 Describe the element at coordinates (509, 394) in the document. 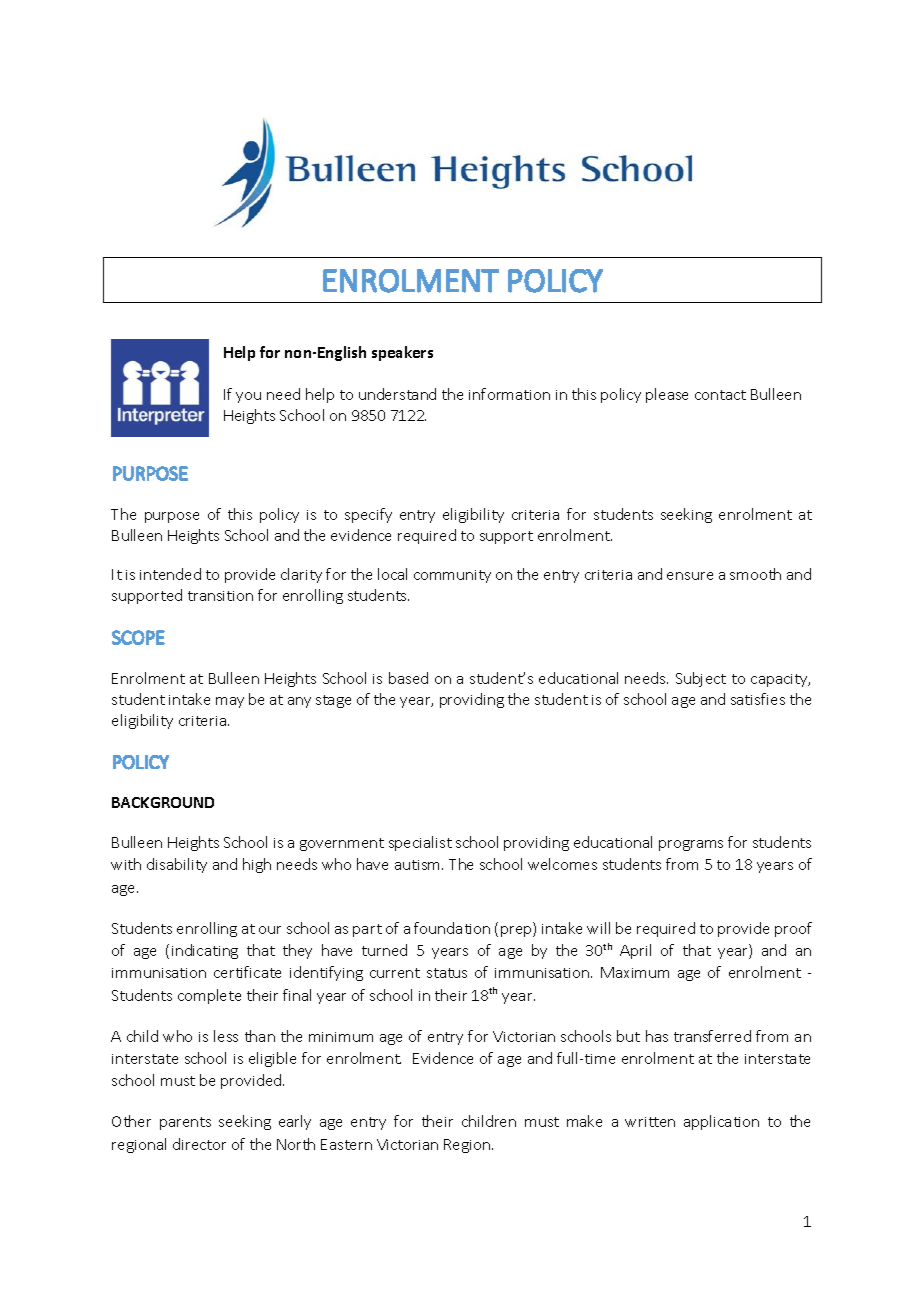

I see `information` at that location.
